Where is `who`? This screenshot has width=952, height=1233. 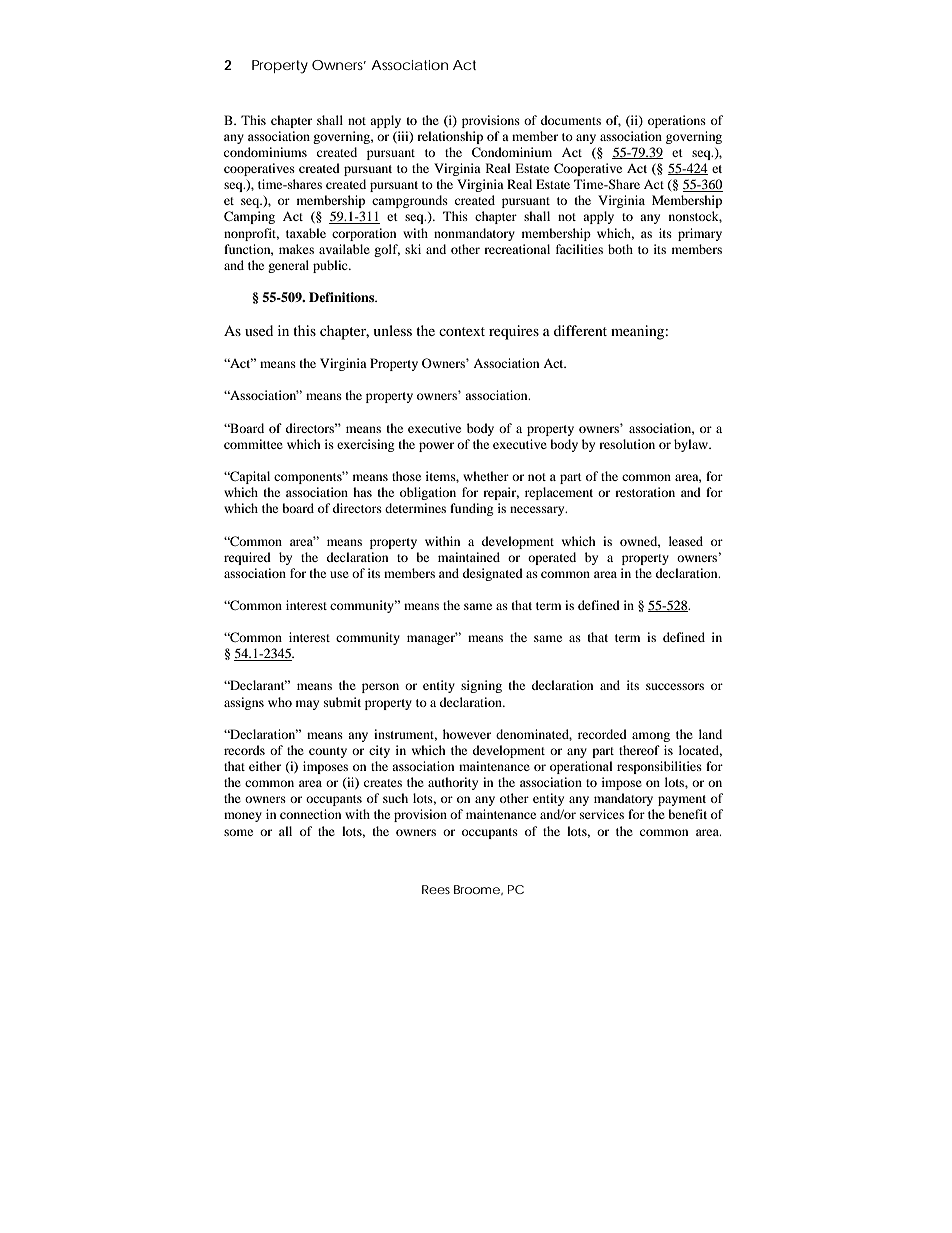
who is located at coordinates (280, 702).
